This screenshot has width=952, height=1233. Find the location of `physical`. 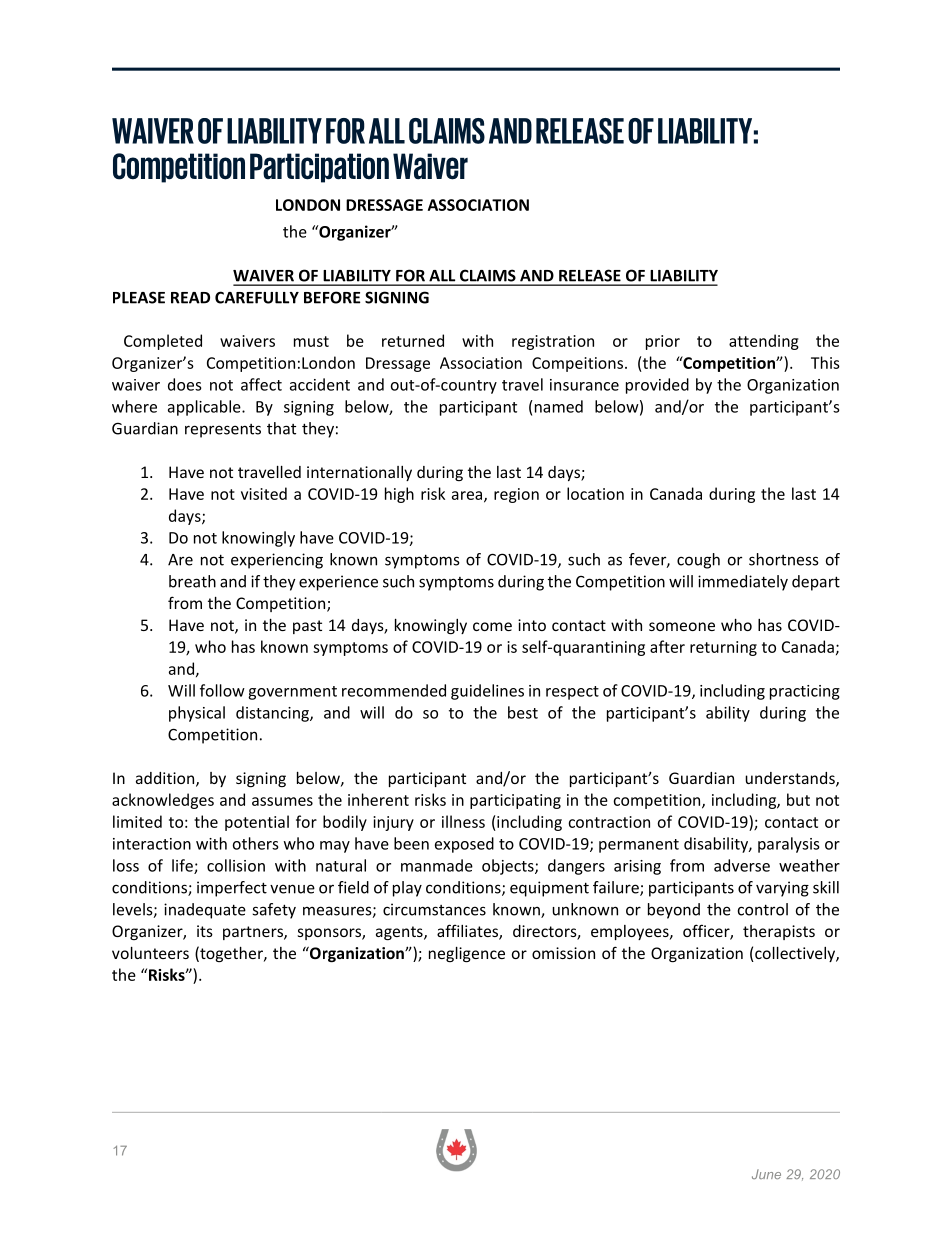

physical is located at coordinates (197, 714).
